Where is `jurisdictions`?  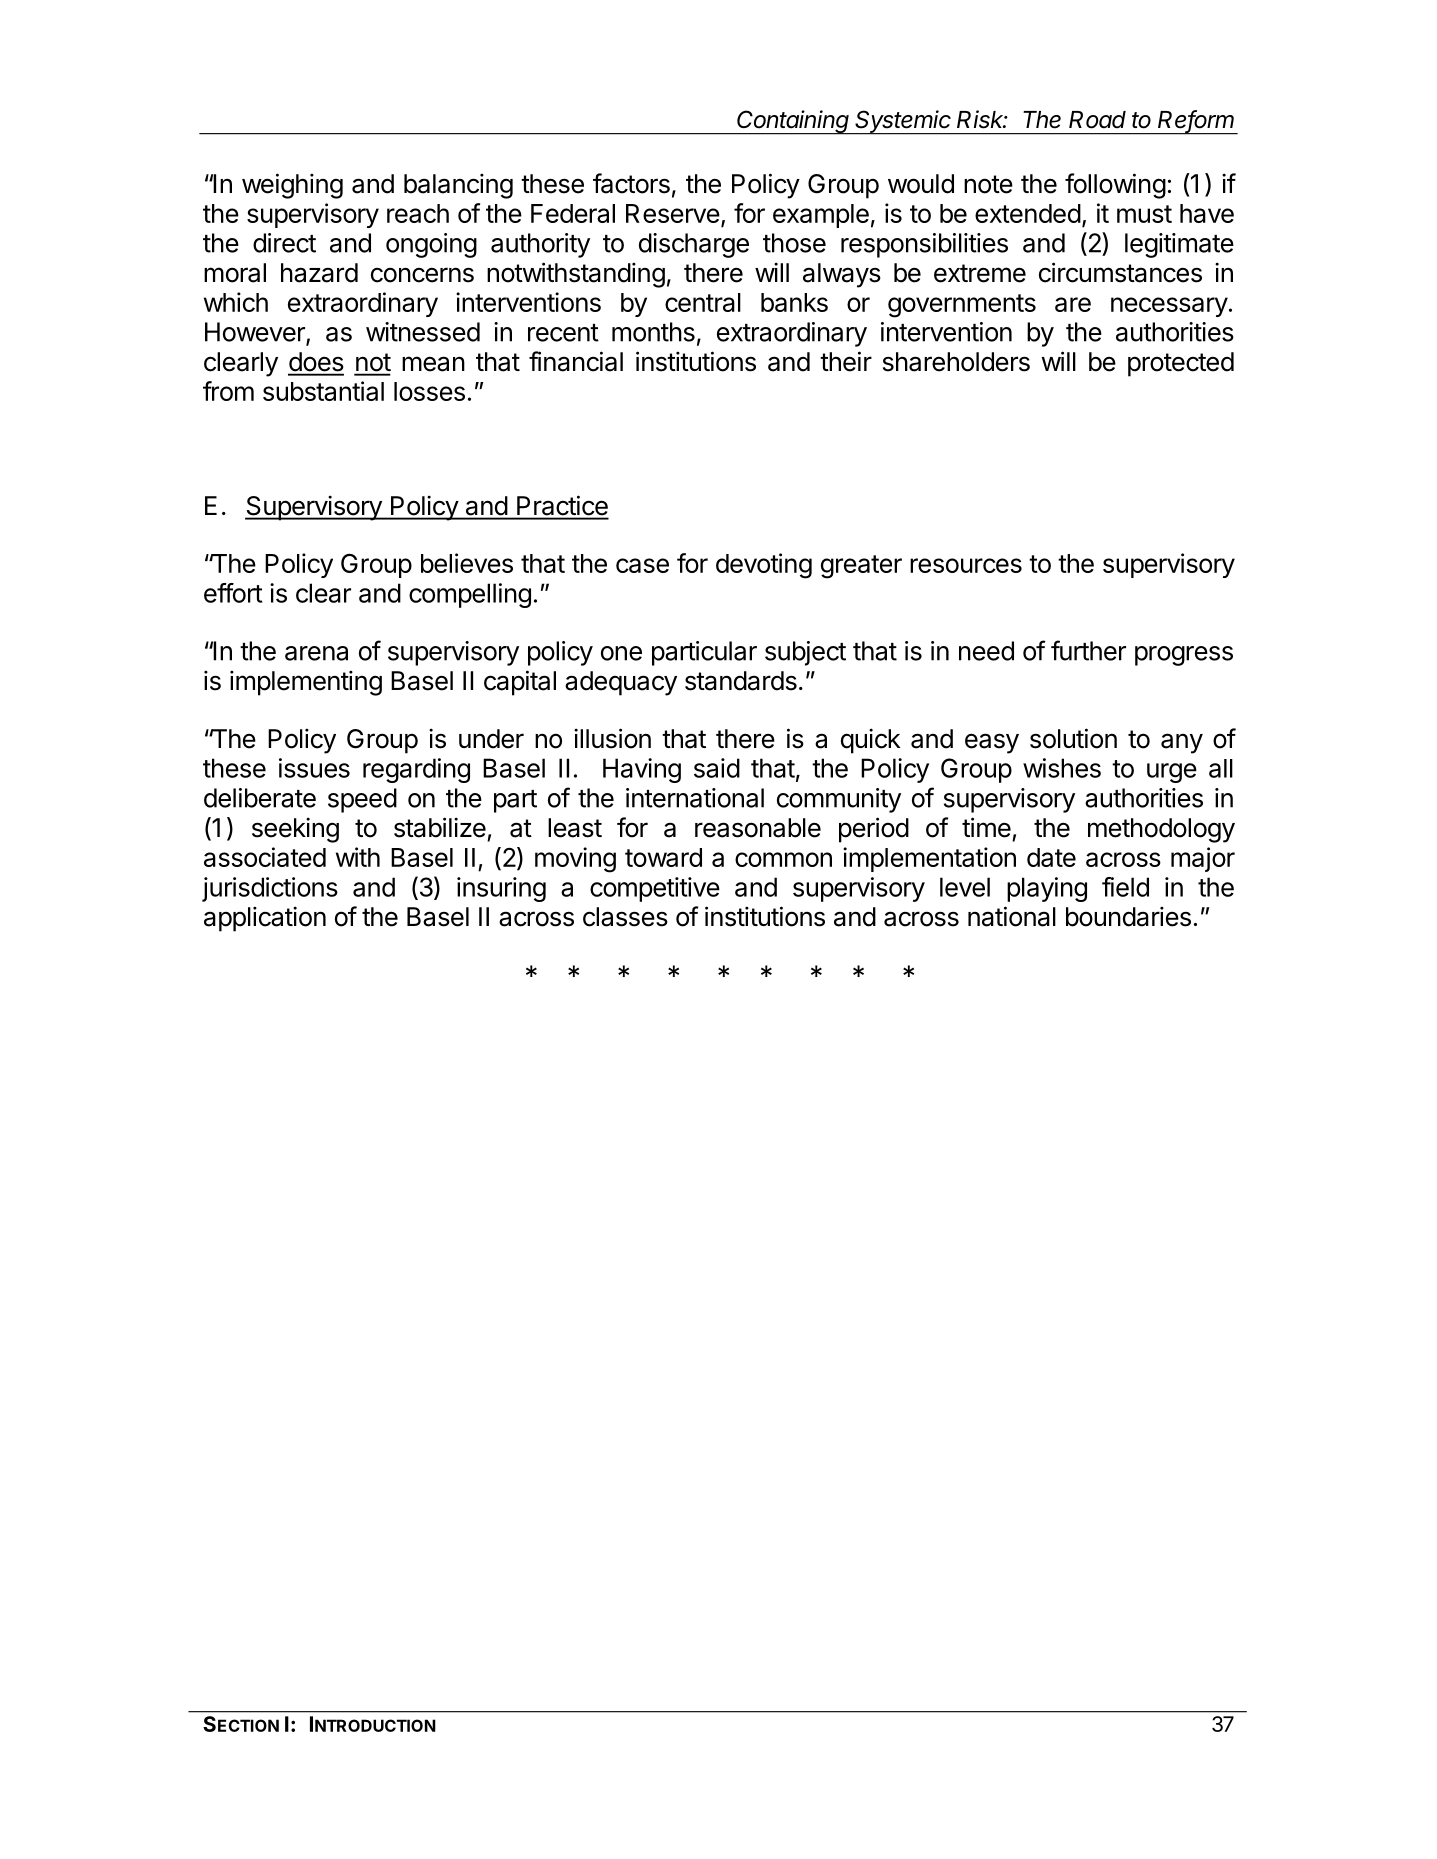
jurisdictions is located at coordinates (270, 889).
